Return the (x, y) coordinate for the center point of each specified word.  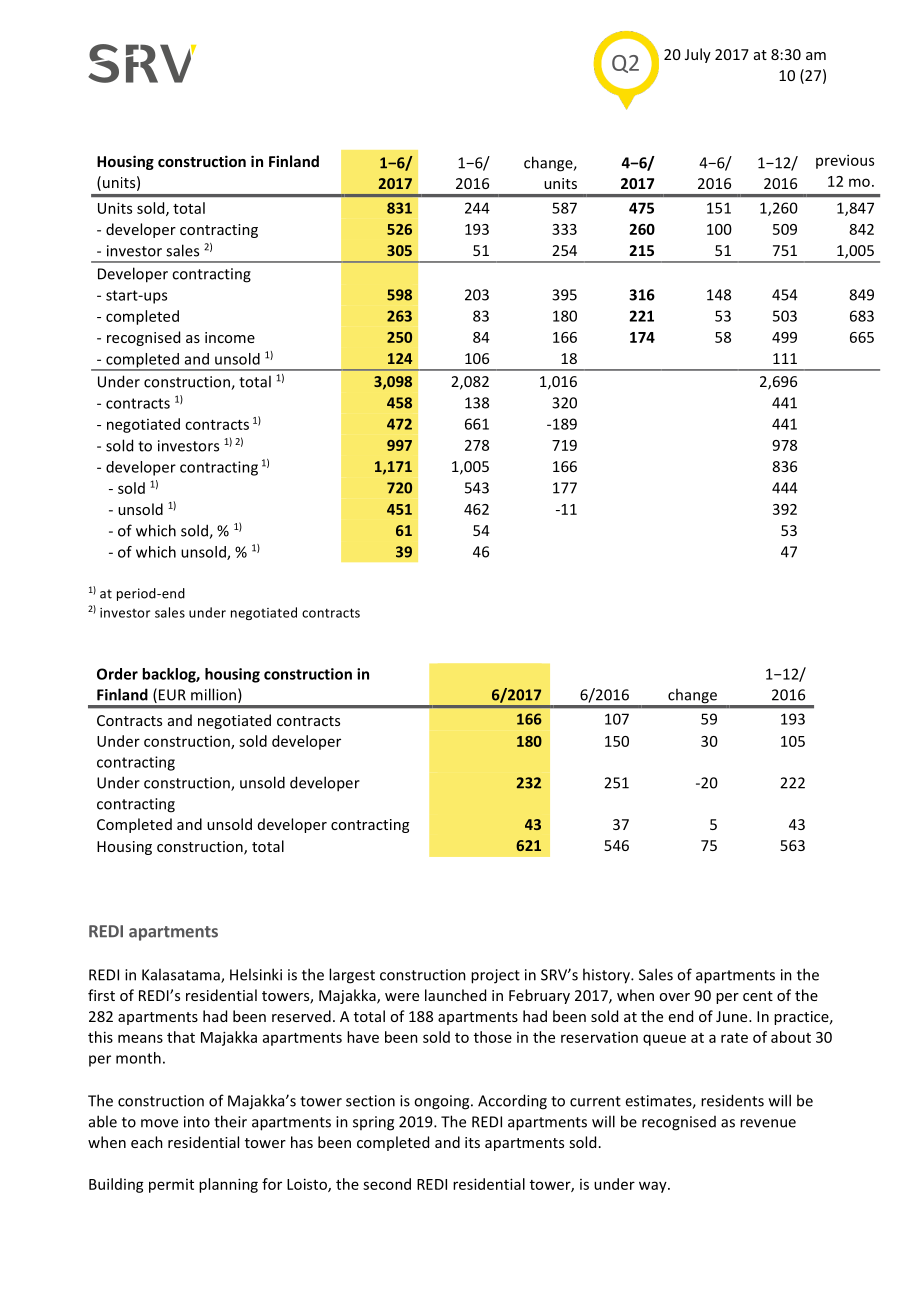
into (197, 1122)
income (230, 337)
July (698, 55)
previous (845, 161)
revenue (768, 1123)
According (512, 1102)
